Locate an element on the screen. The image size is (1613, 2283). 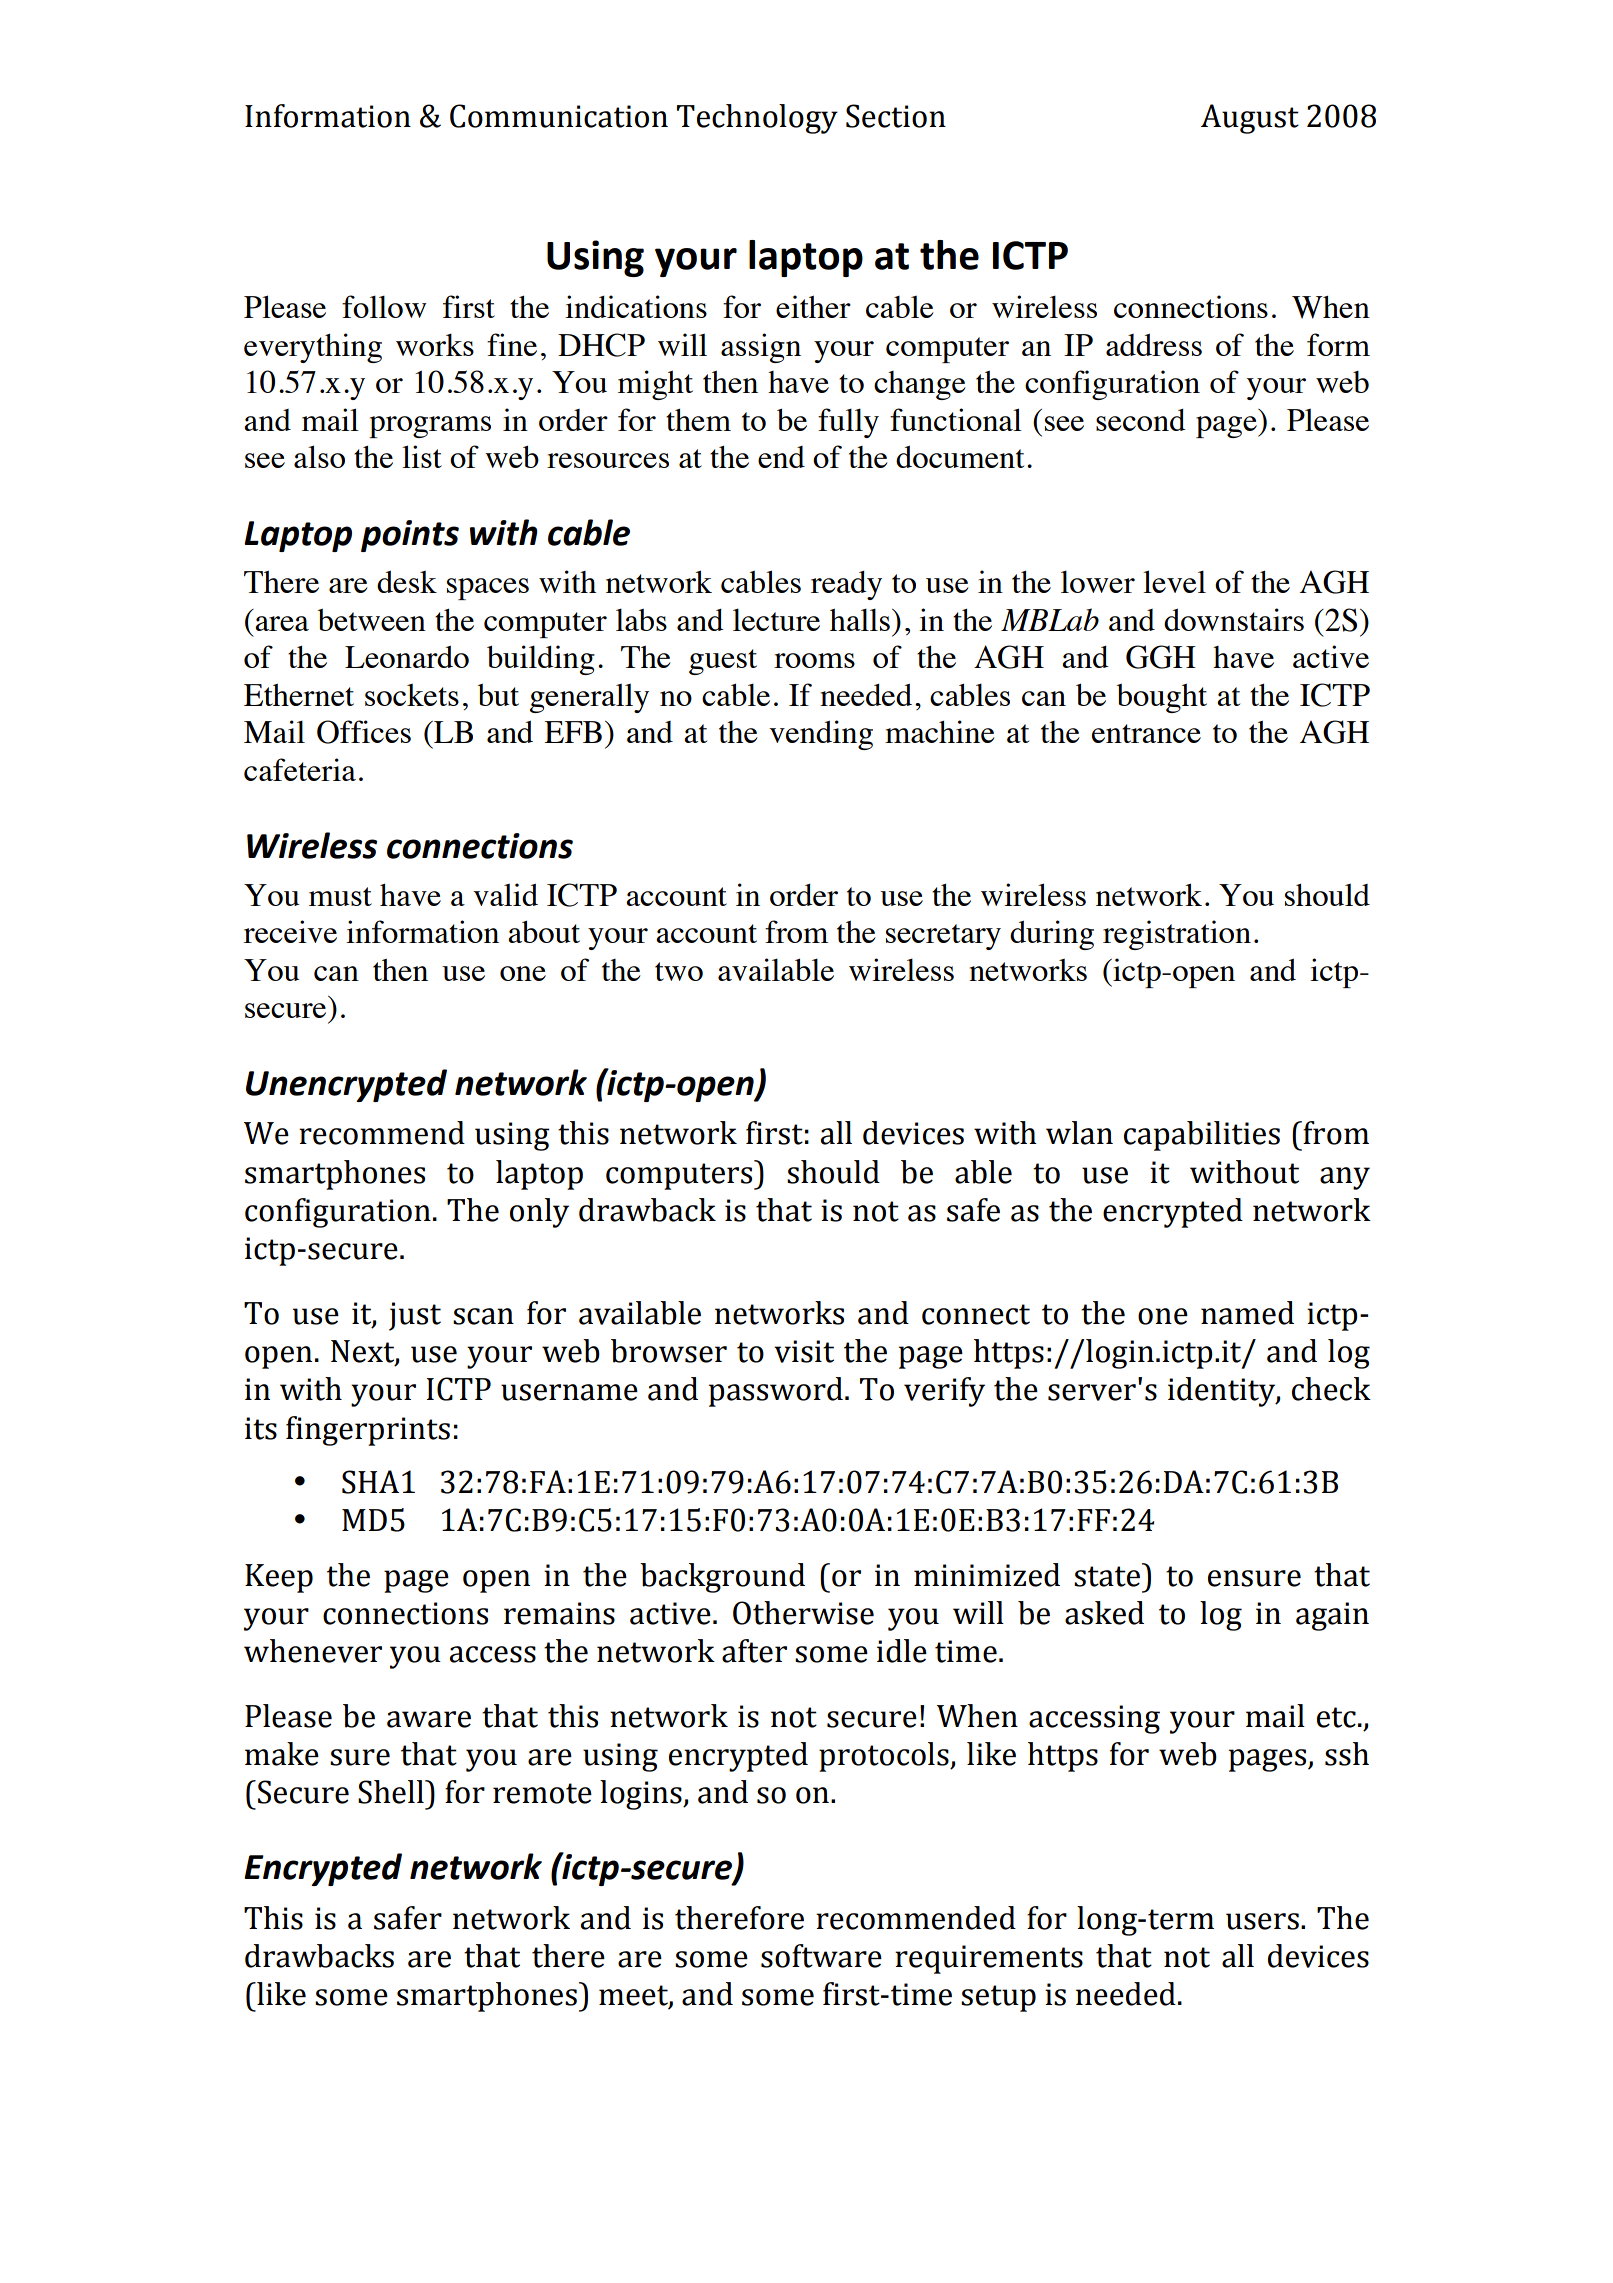
Shell is located at coordinates (392, 1792).
